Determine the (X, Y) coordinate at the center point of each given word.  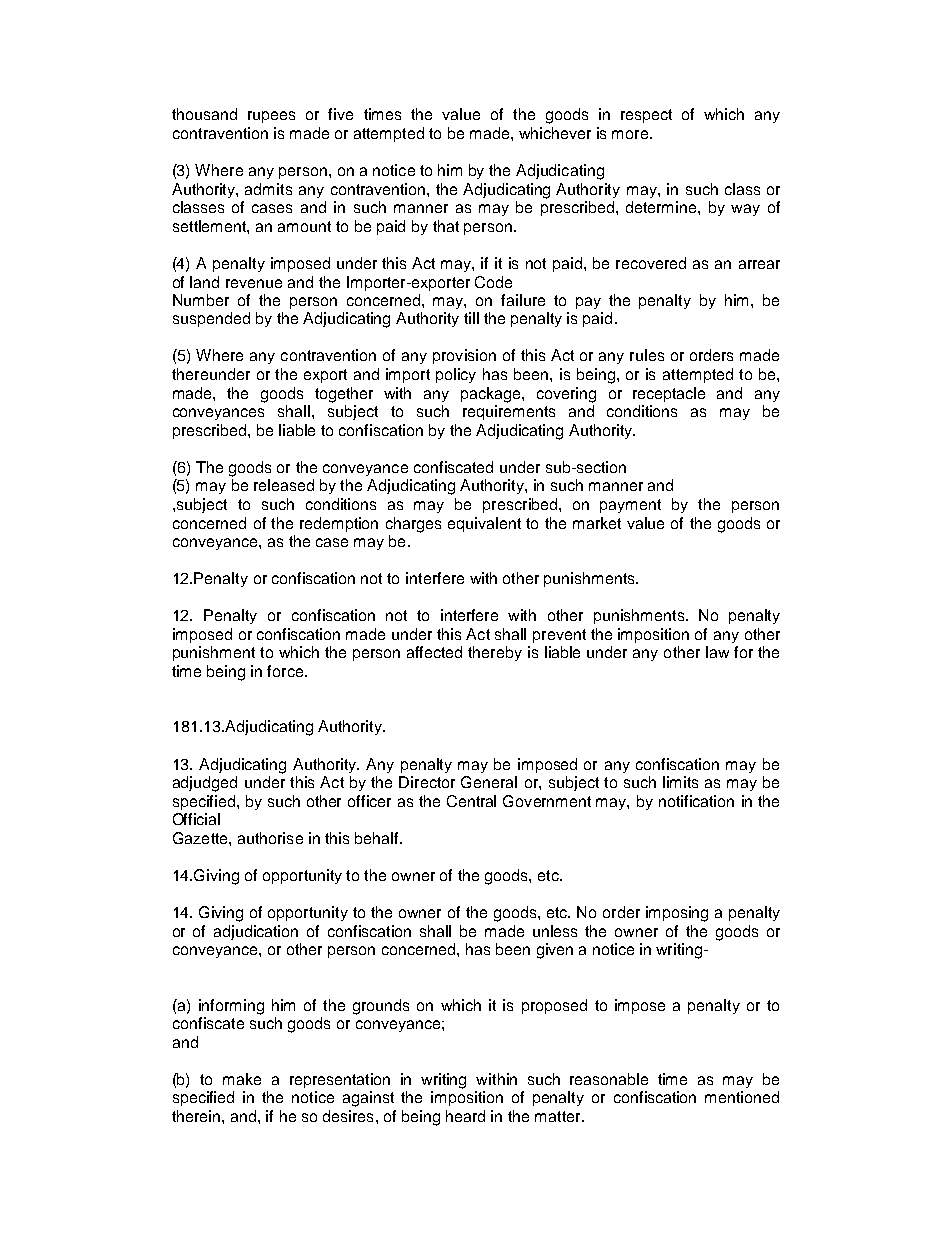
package (492, 395)
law (717, 652)
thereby (495, 653)
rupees (271, 117)
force (286, 671)
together (344, 395)
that (446, 226)
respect (646, 116)
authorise (270, 838)
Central (471, 801)
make (242, 1079)
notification (696, 801)
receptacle (669, 394)
